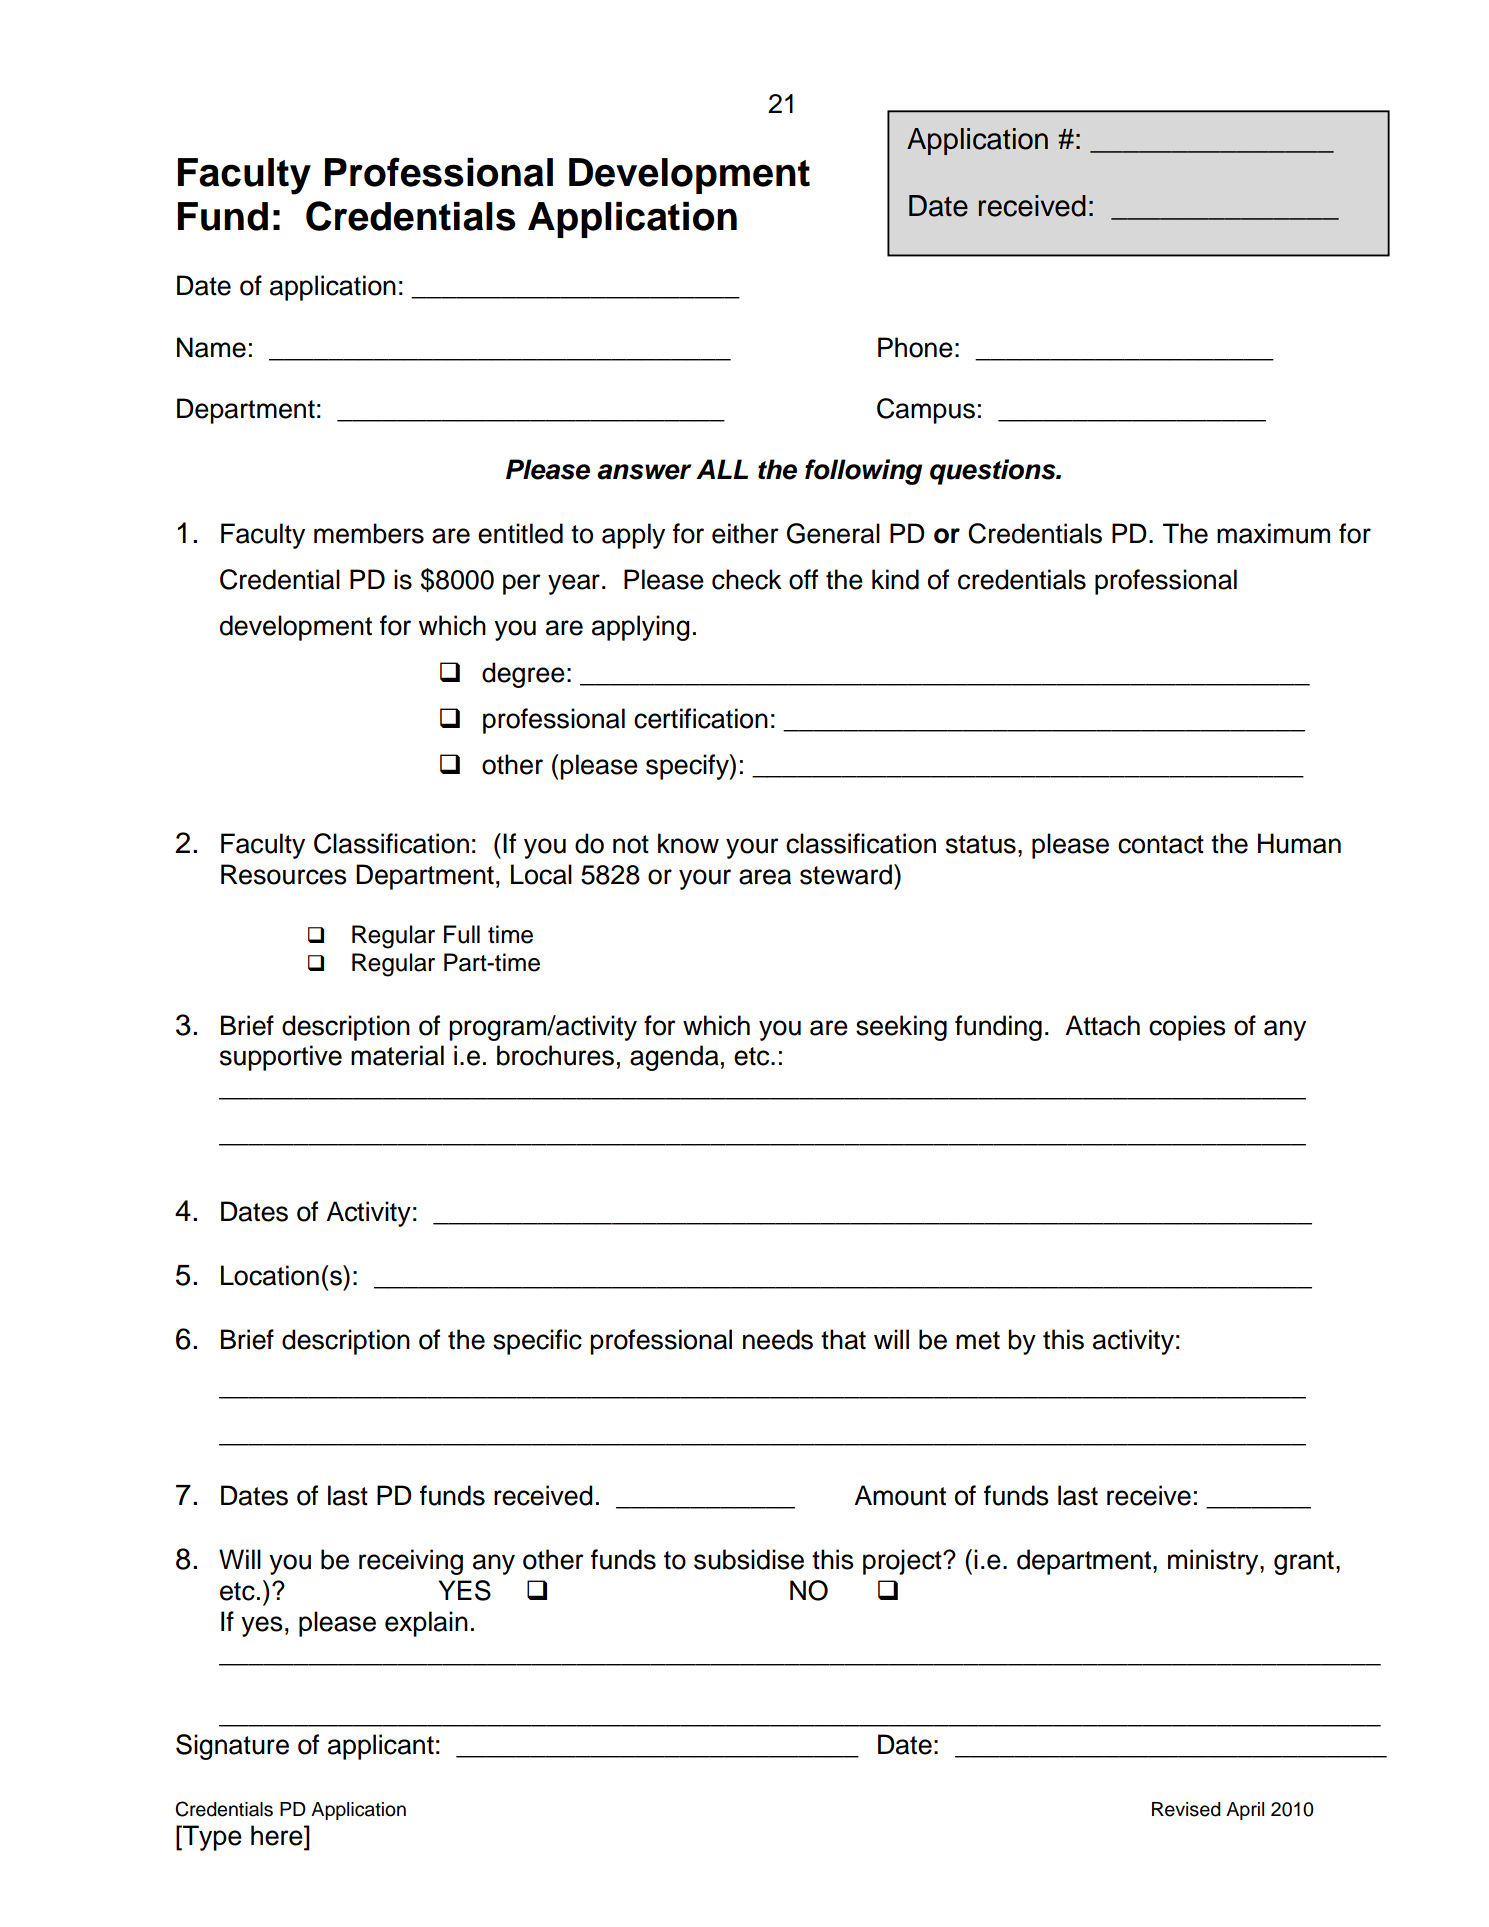  I want to click on Name, so click(211, 347).
